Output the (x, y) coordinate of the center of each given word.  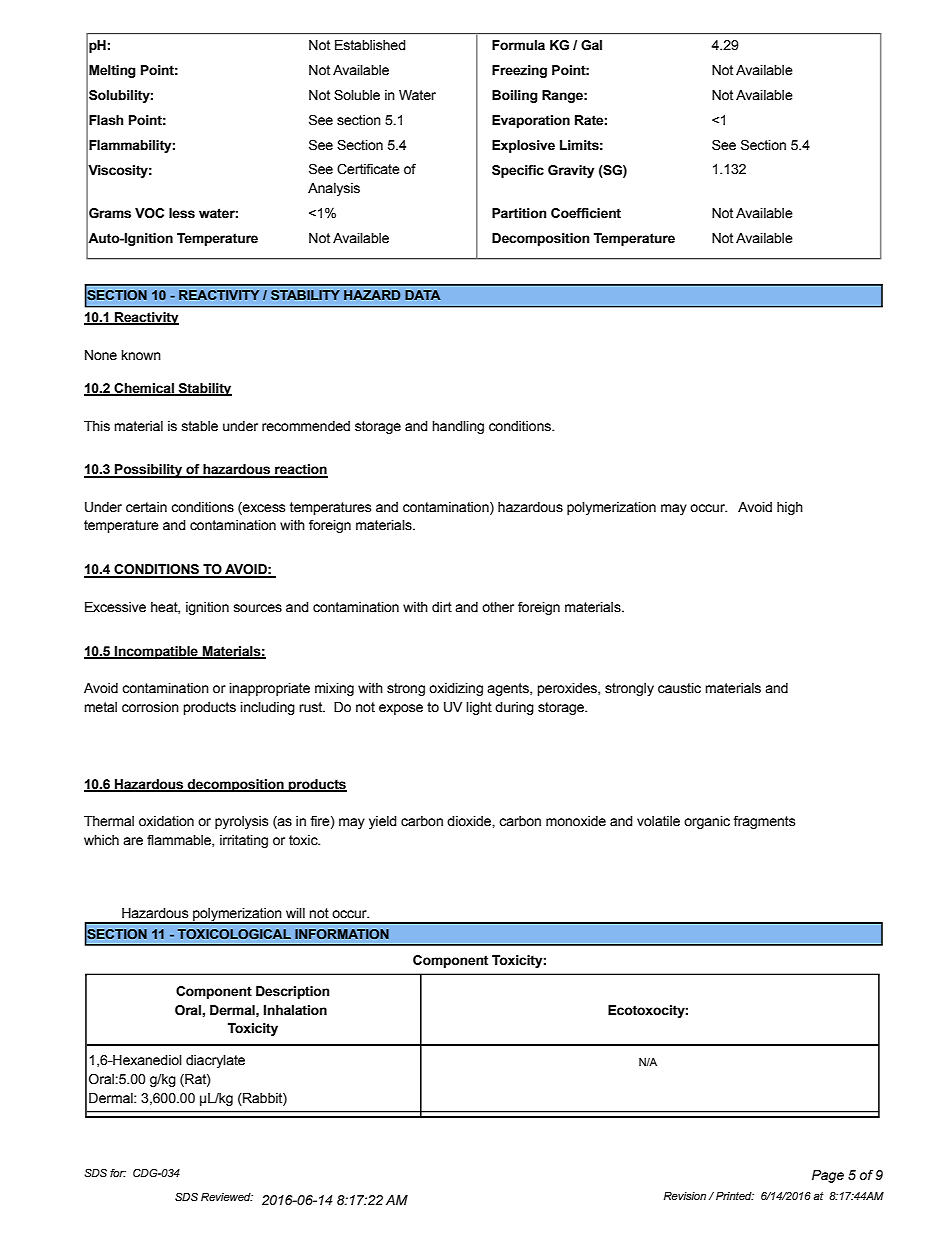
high (790, 508)
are (133, 841)
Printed (735, 1196)
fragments (764, 822)
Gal (591, 45)
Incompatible (156, 652)
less (182, 213)
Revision (685, 1196)
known (141, 355)
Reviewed (227, 1197)
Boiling (515, 96)
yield (383, 822)
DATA (423, 295)
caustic (679, 688)
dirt (442, 607)
